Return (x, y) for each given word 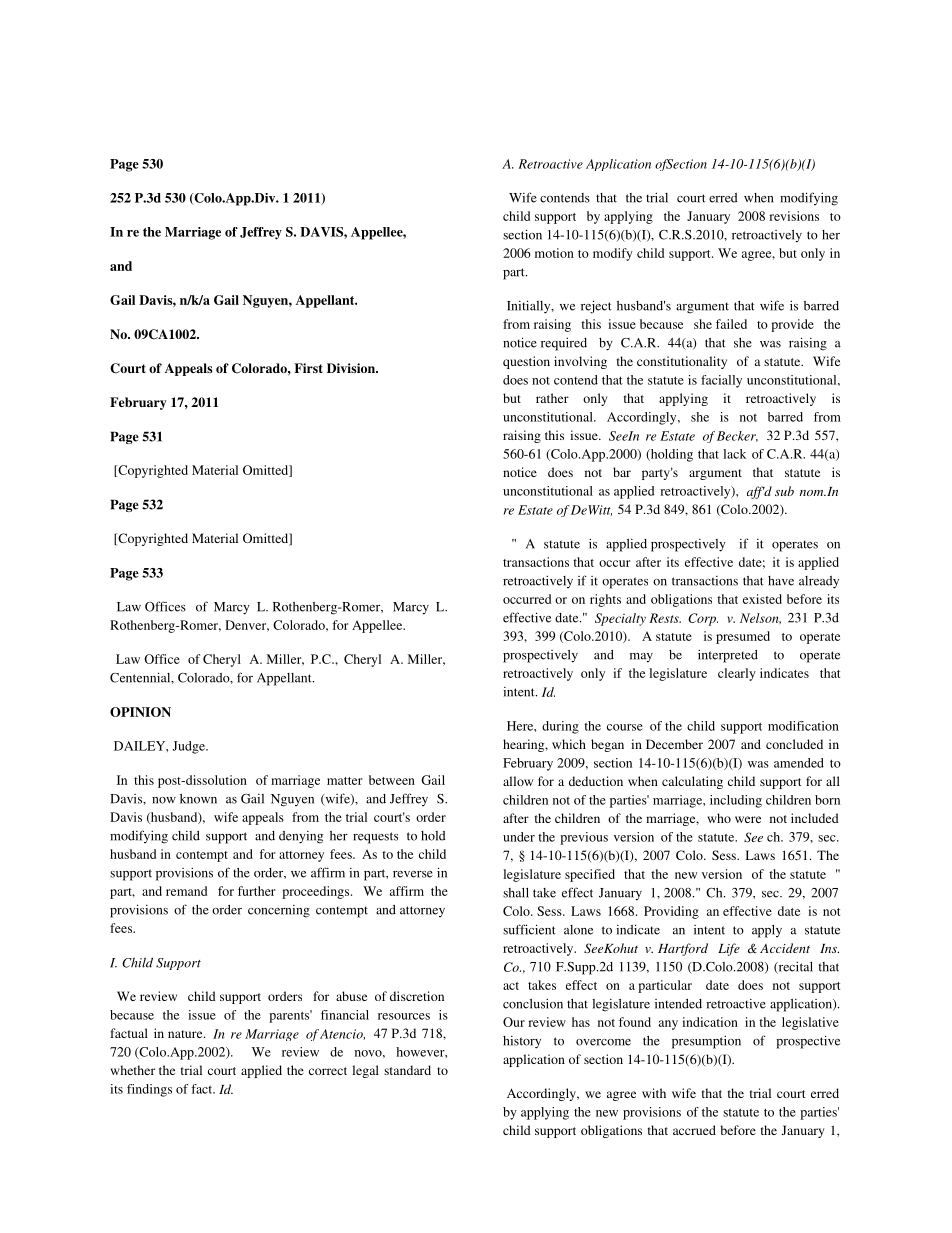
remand (186, 891)
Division (352, 368)
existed (762, 599)
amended (799, 763)
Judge (189, 747)
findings (149, 1090)
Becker (737, 436)
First (308, 368)
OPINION (140, 712)
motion (554, 253)
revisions (794, 216)
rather (552, 398)
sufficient (529, 929)
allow (518, 781)
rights (605, 600)
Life (729, 949)
